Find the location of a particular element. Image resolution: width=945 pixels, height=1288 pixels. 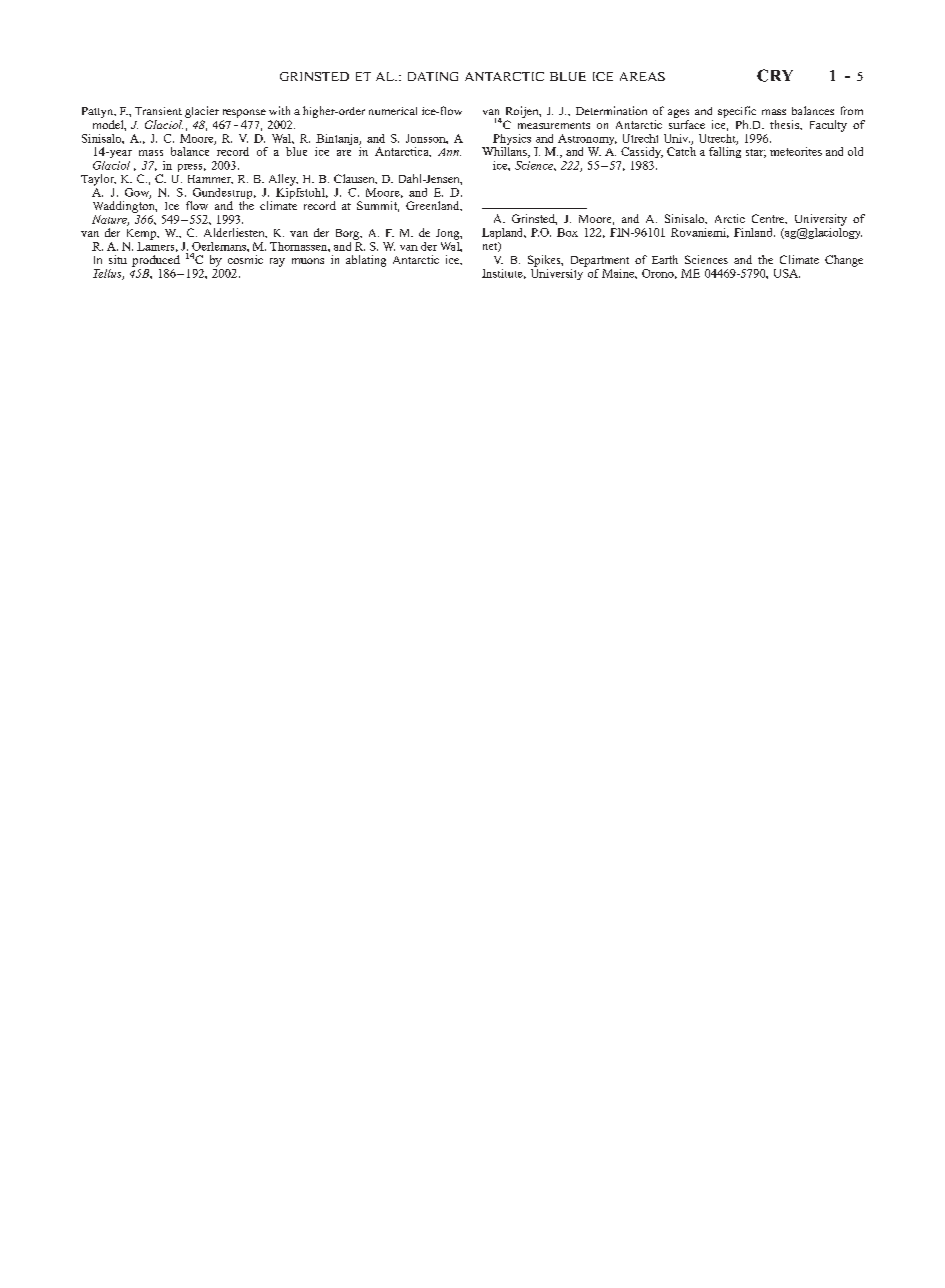

Taylor is located at coordinates (98, 180).
